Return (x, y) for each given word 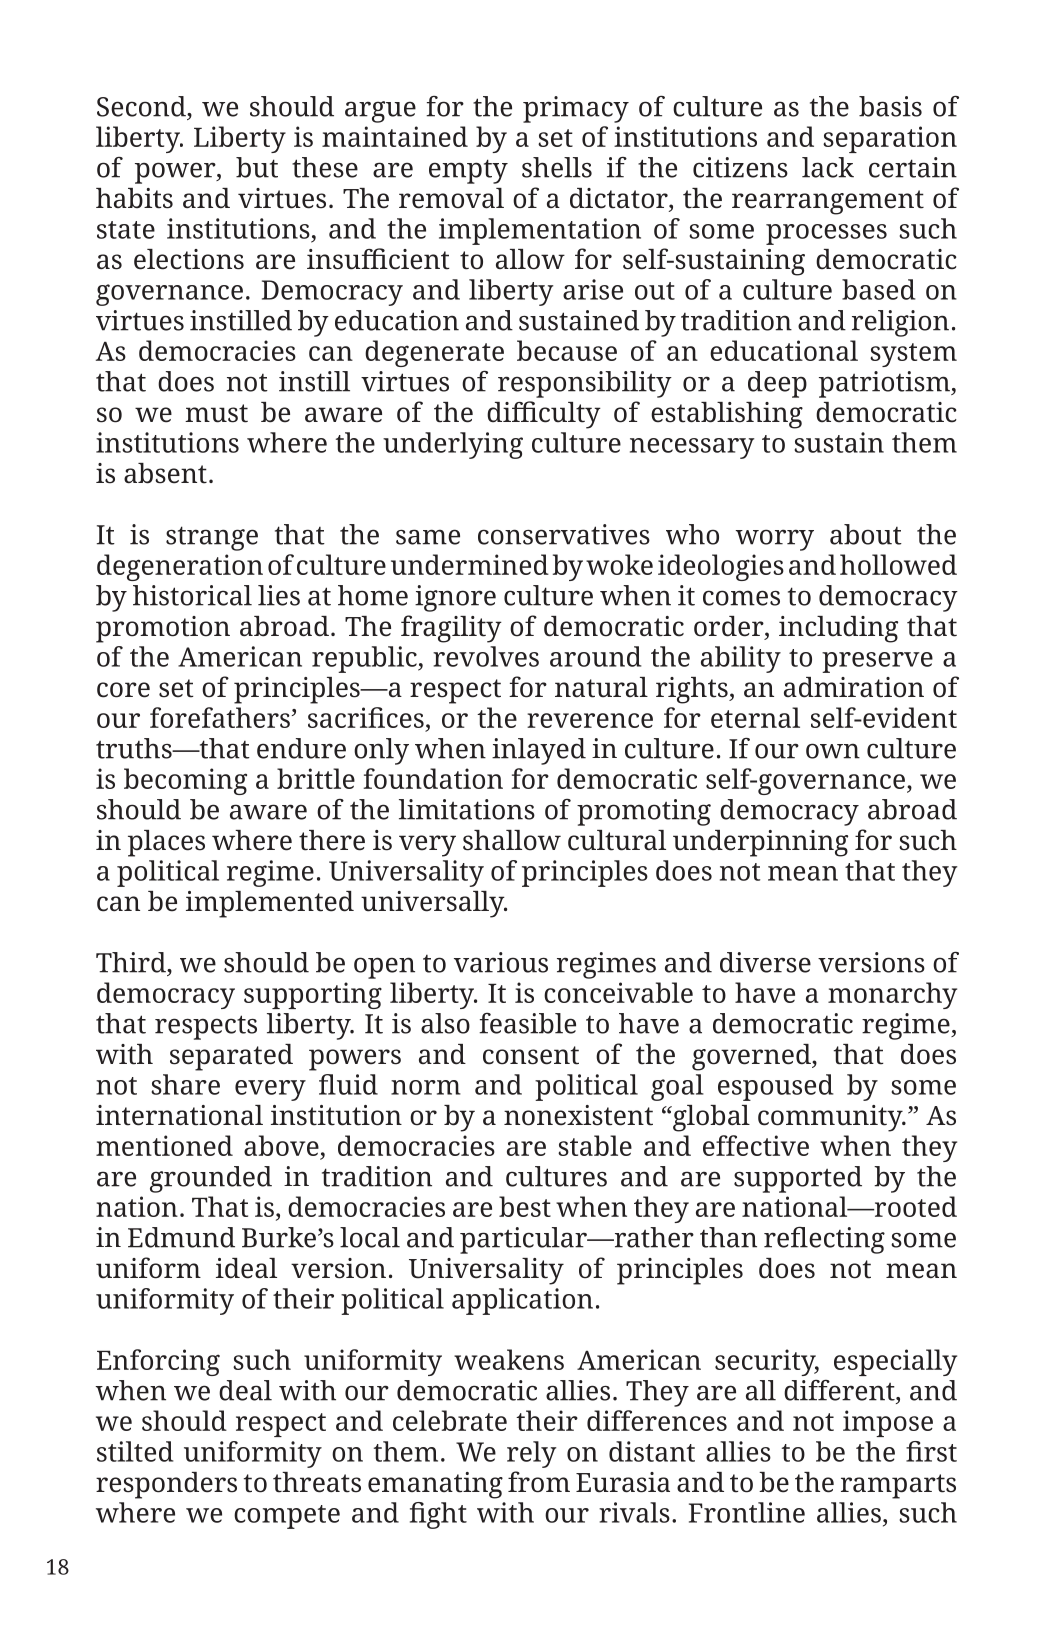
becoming (185, 781)
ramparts (898, 1486)
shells (557, 167)
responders (166, 1485)
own (833, 751)
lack (828, 167)
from (539, 1482)
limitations (467, 809)
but (257, 167)
